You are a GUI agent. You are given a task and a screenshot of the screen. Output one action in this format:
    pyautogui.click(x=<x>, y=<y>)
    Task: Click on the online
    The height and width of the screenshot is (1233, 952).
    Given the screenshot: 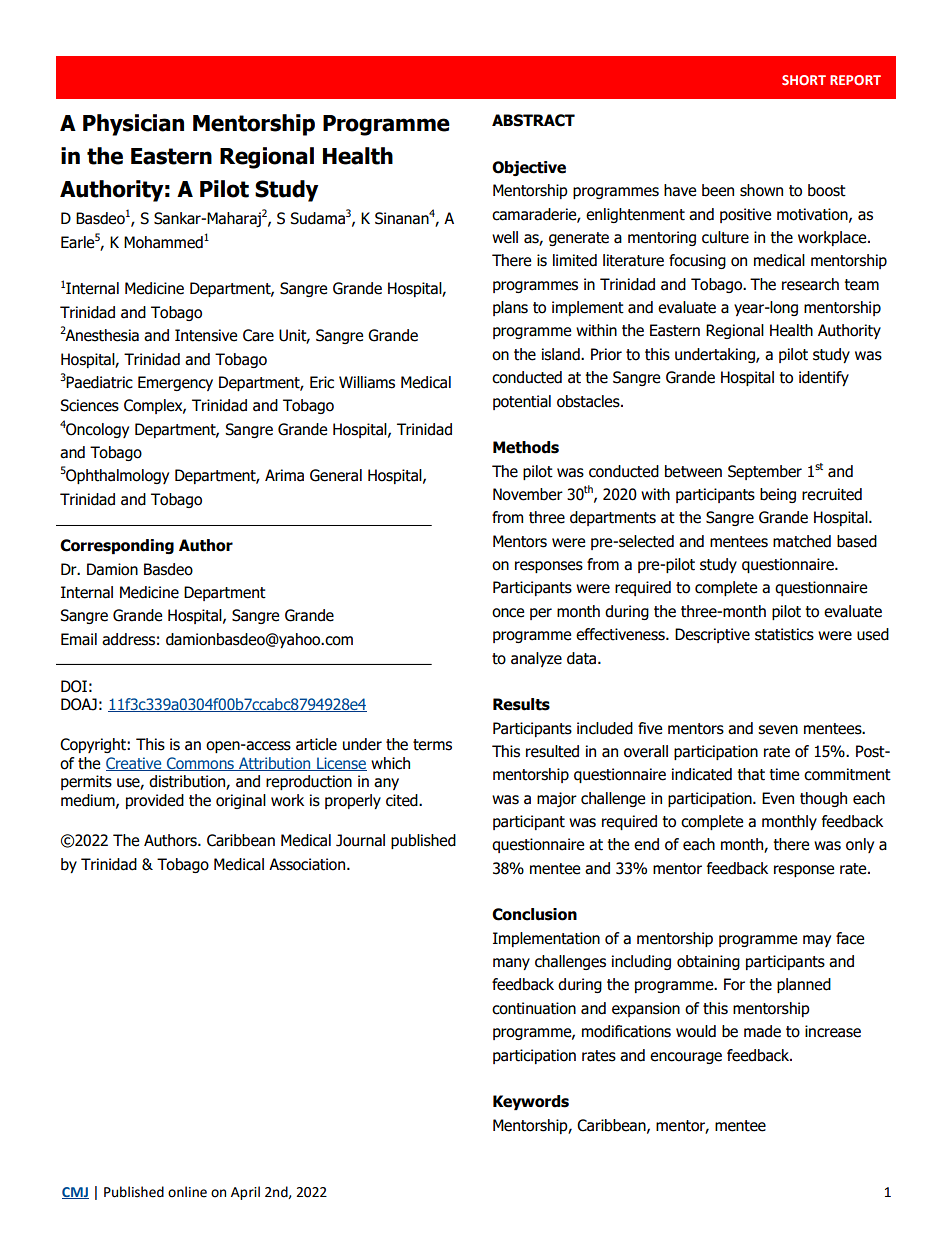 What is the action you would take?
    pyautogui.click(x=187, y=1192)
